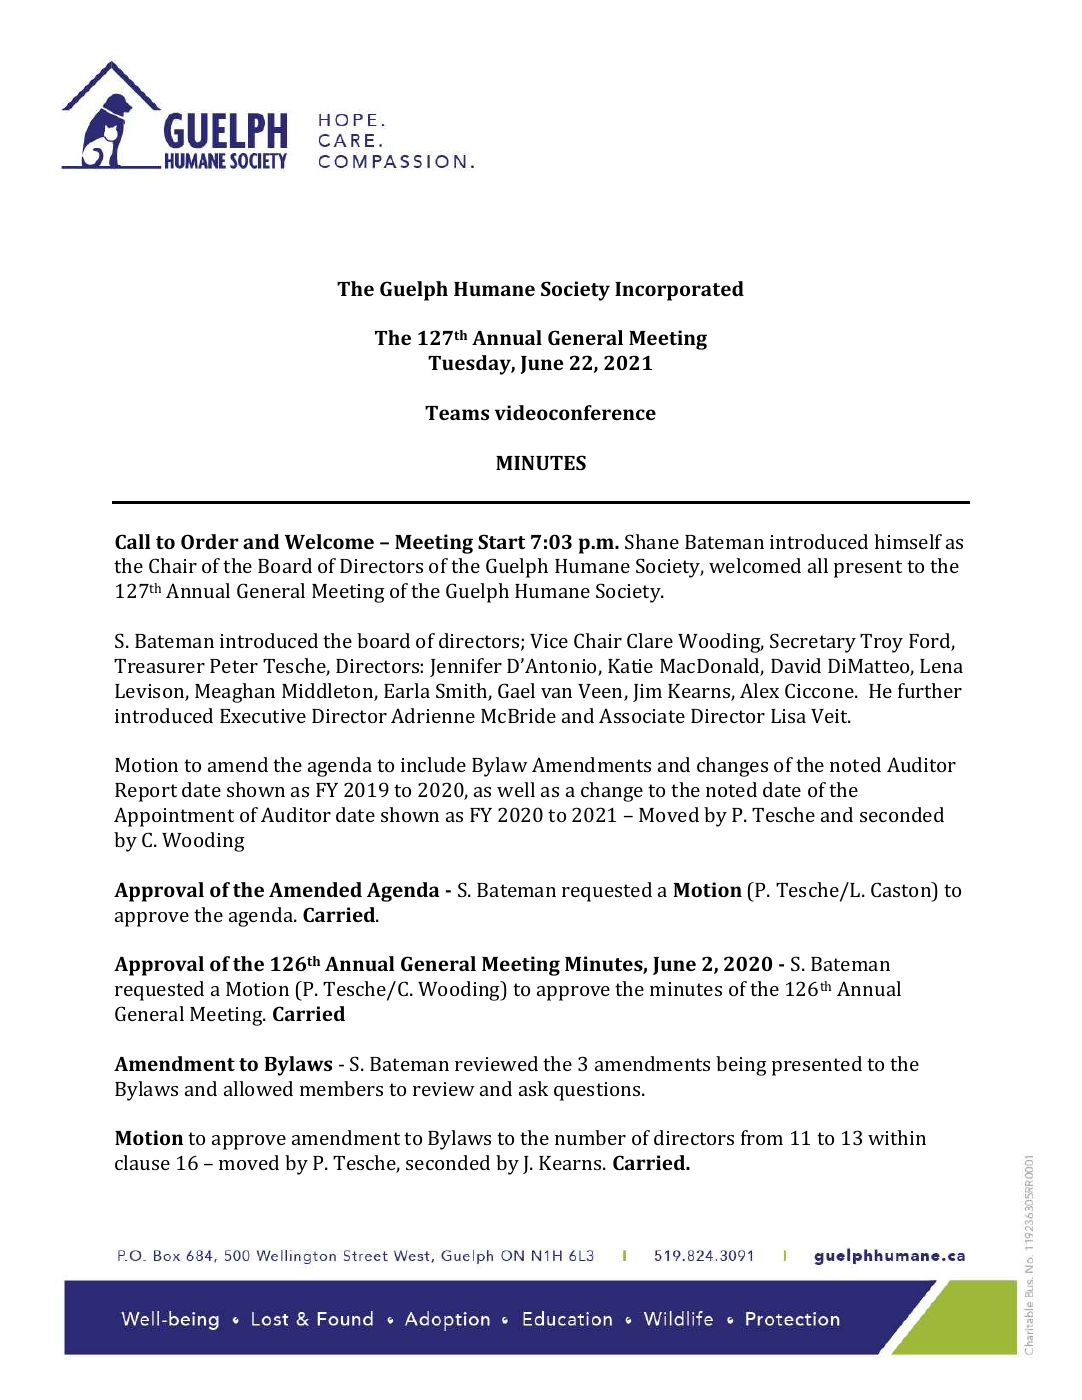 This image has width=1082, height=1400. I want to click on van, so click(556, 693).
